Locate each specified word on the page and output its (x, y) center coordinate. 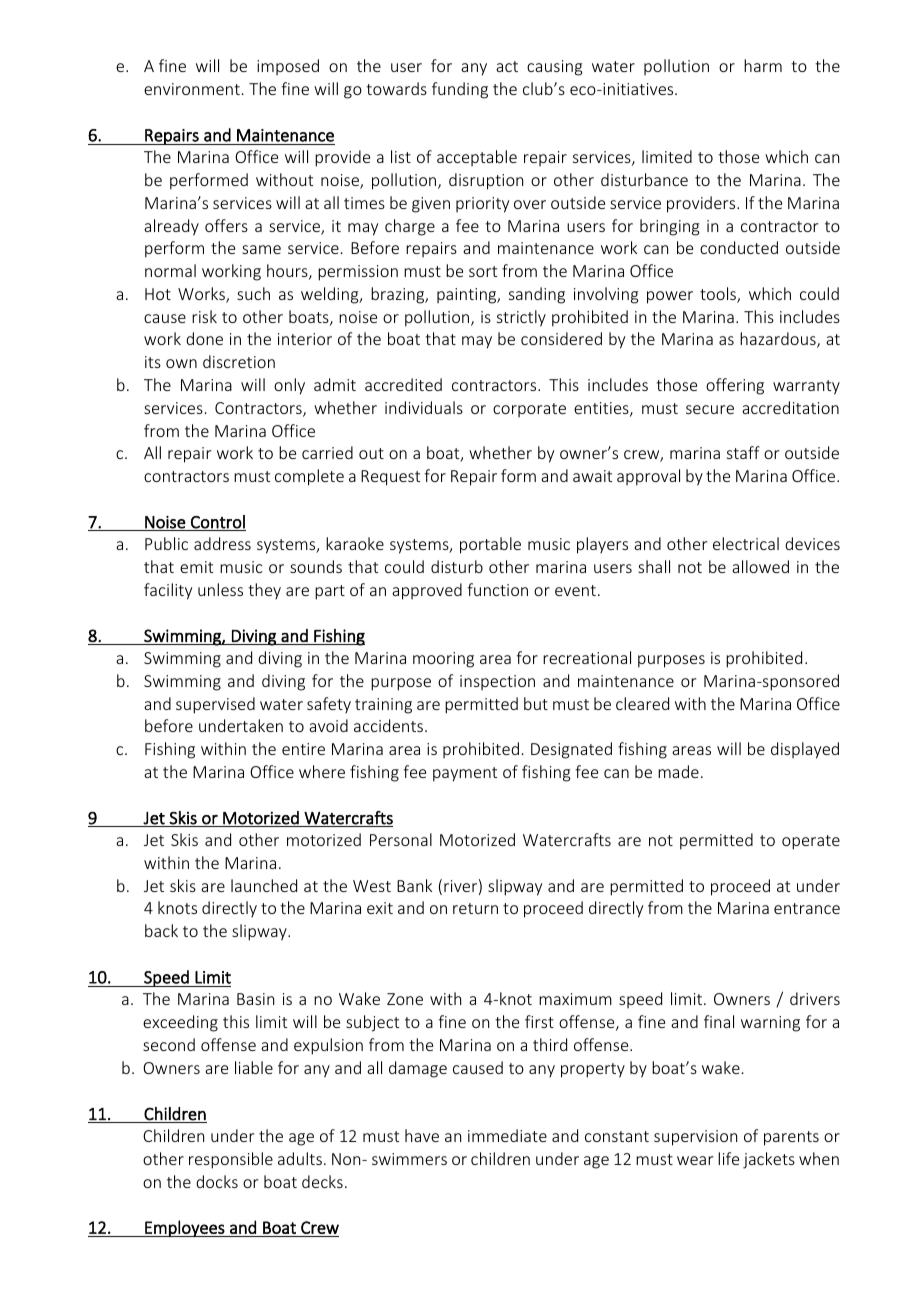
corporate (529, 410)
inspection (497, 682)
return (475, 908)
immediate (507, 1135)
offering (735, 386)
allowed (760, 566)
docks (217, 1181)
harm (763, 65)
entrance (807, 908)
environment (192, 89)
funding (460, 90)
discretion (239, 361)
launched (264, 885)
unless (220, 589)
